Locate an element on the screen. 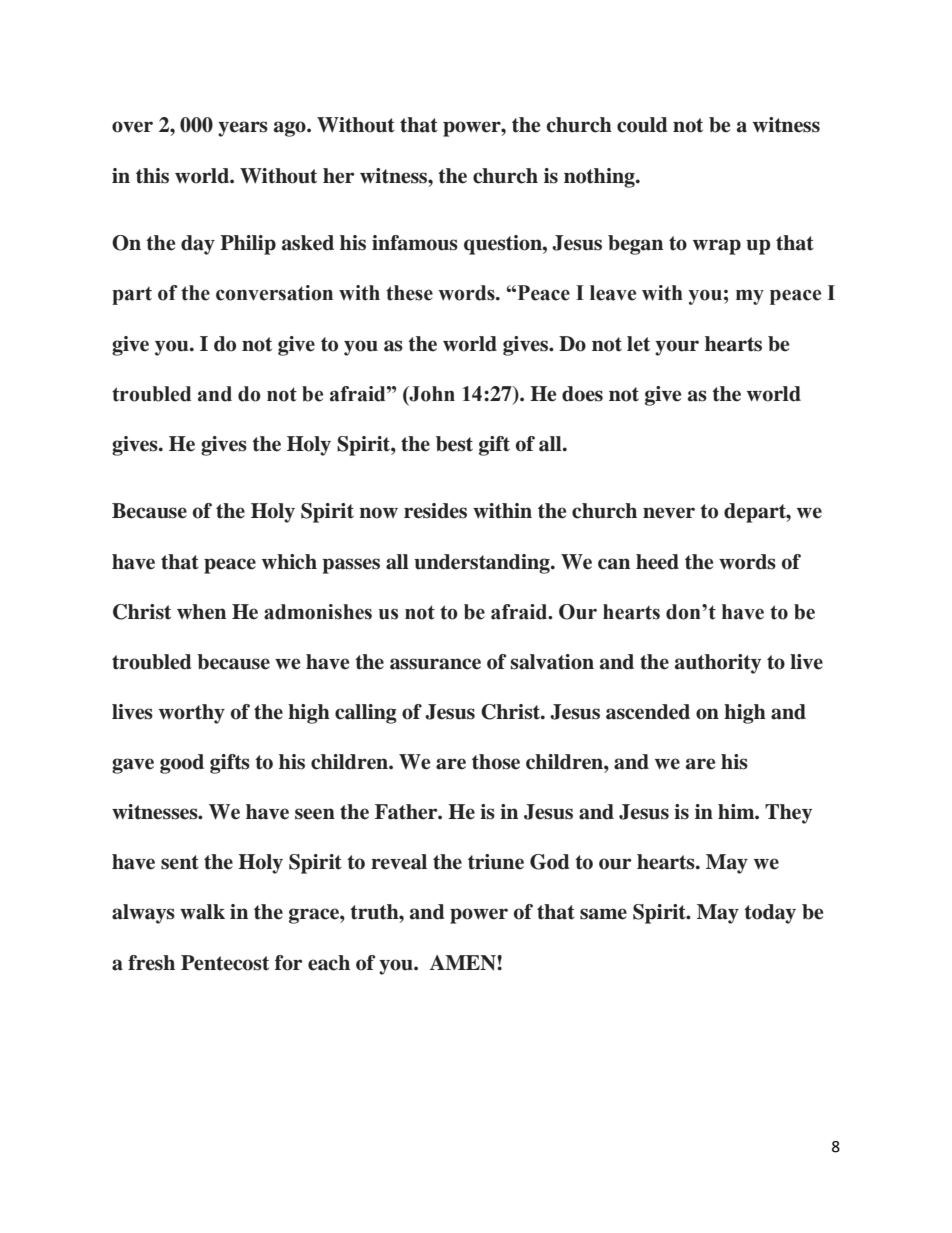 This screenshot has height=1233, width=952. walk is located at coordinates (202, 912).
